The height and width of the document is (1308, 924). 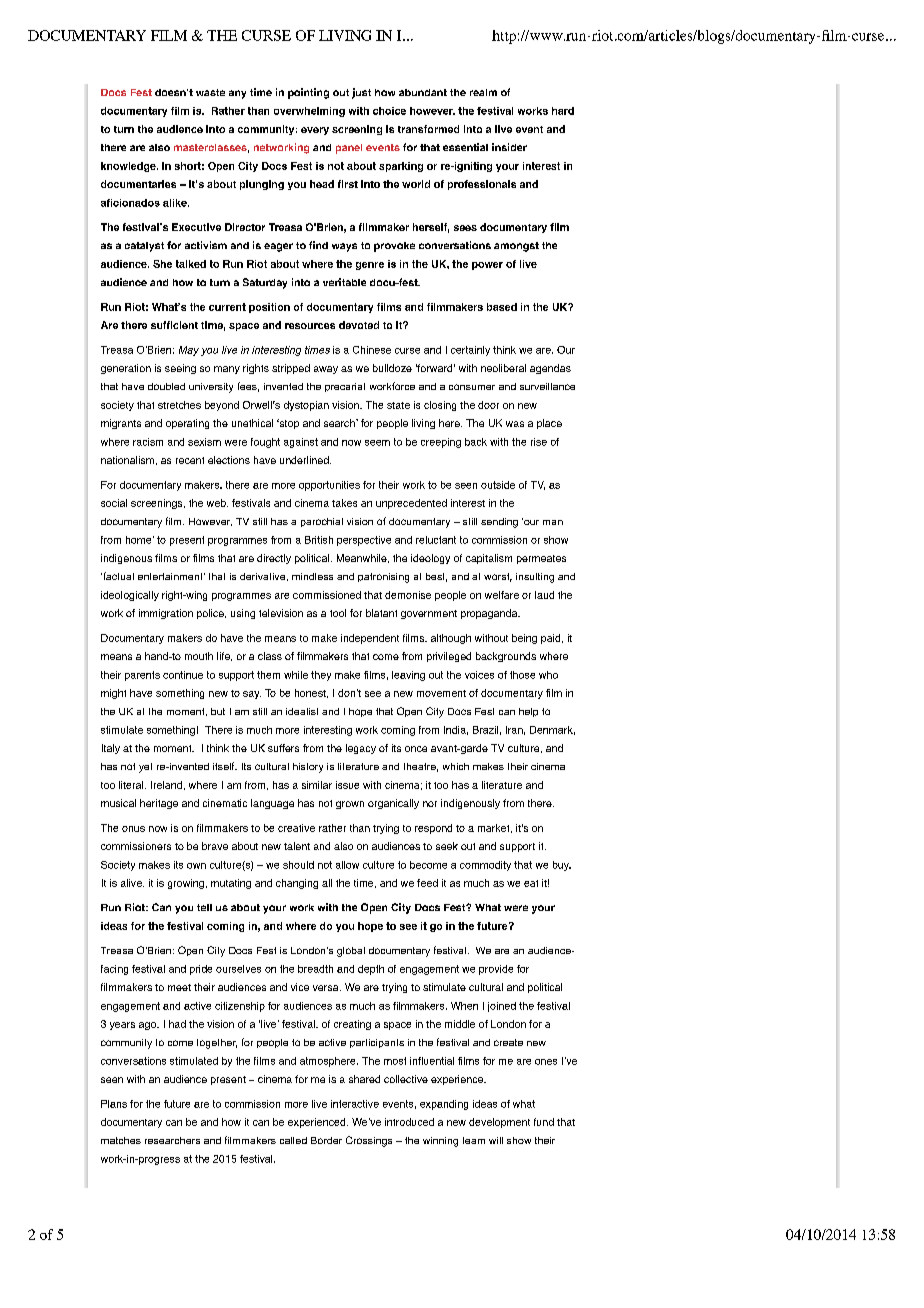 What do you see at coordinates (499, 1123) in the document?
I see `development` at bounding box center [499, 1123].
